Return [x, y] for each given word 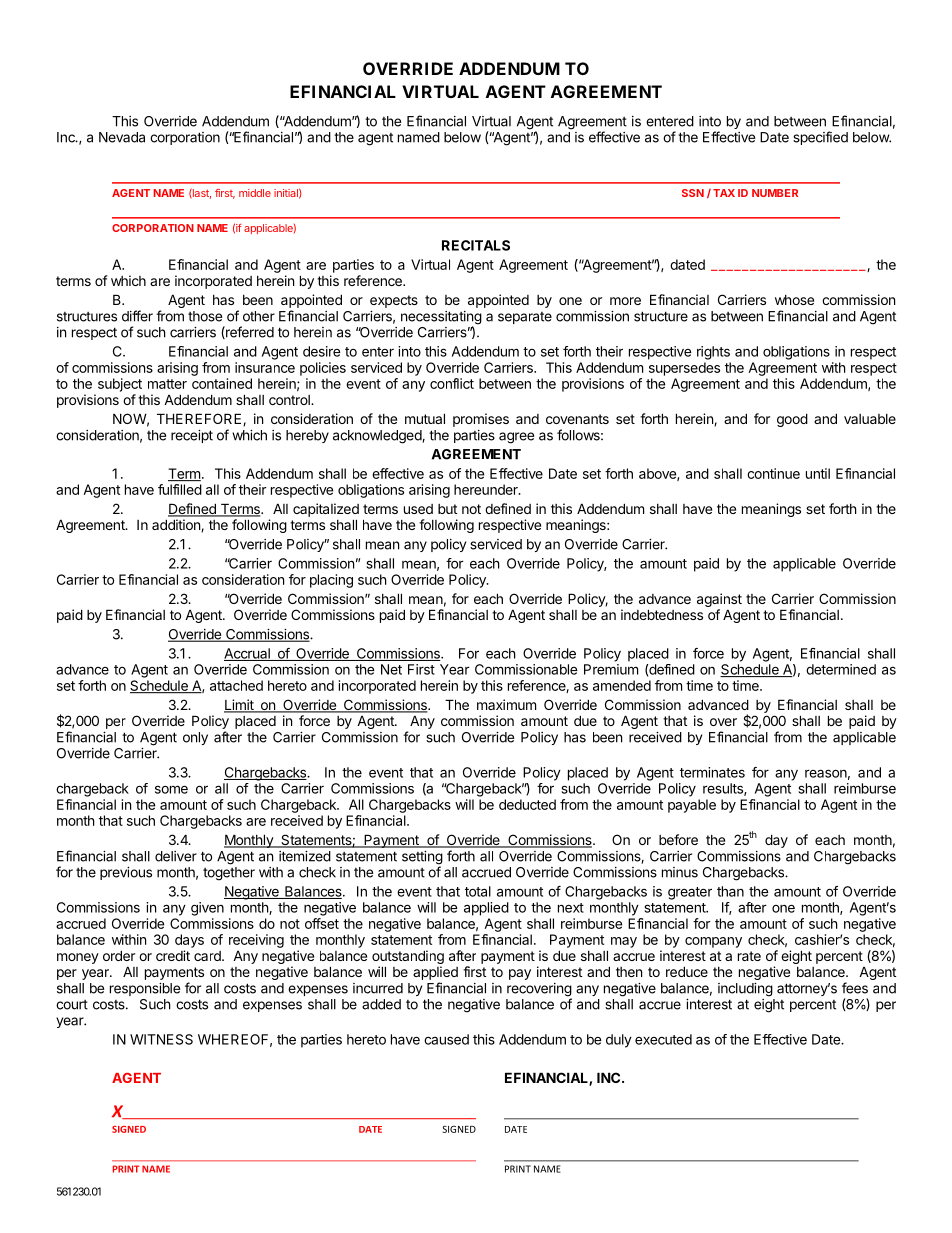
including [745, 990]
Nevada [122, 137]
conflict [452, 383]
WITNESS [161, 1039]
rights [713, 353]
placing [331, 581]
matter [167, 384]
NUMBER [775, 193]
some [171, 789]
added [381, 1004]
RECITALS [476, 245]
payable [692, 806]
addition [177, 525]
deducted [527, 804]
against [719, 600]
